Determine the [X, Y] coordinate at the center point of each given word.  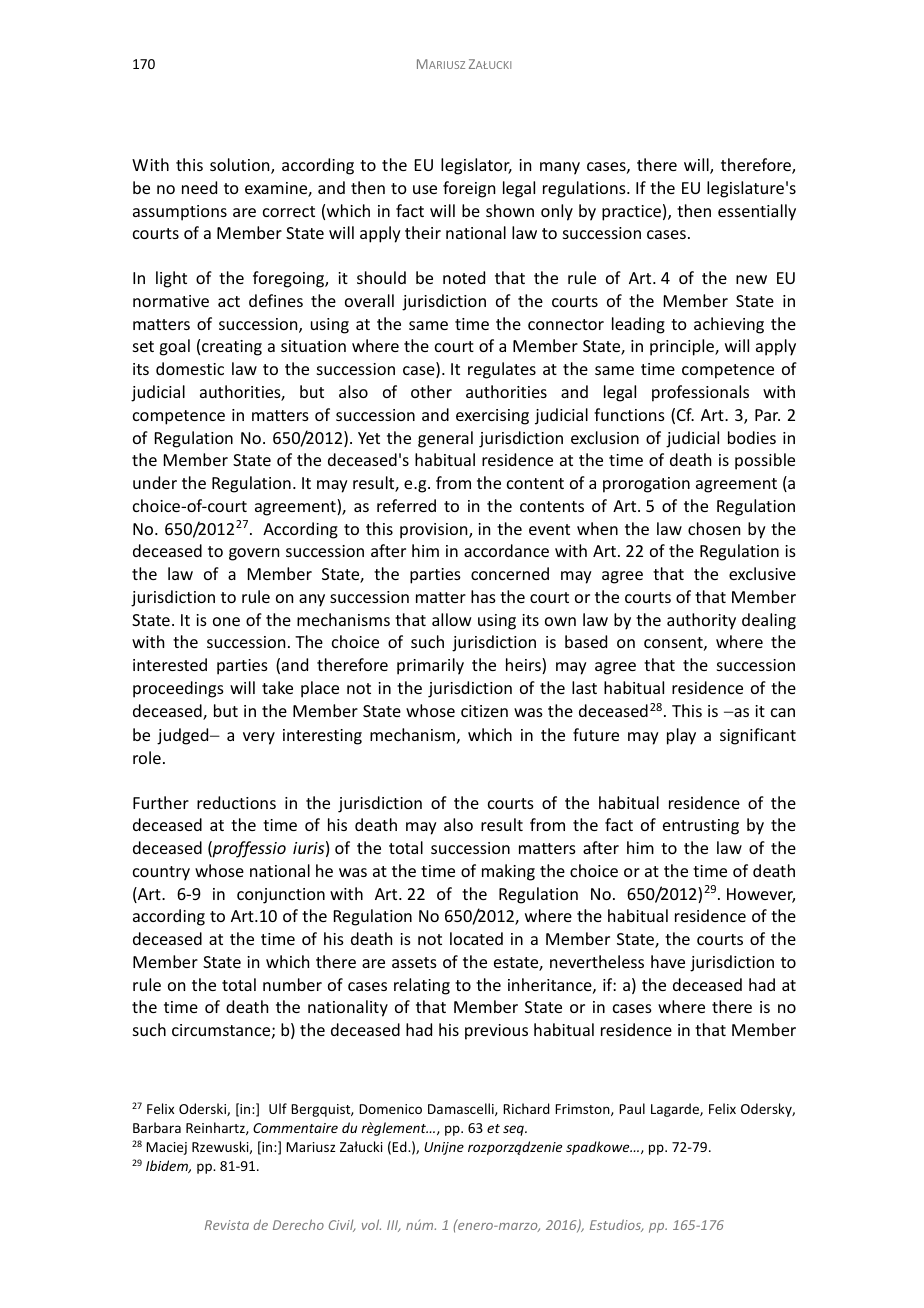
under [155, 482]
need [199, 187]
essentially [757, 212]
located [476, 938]
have [668, 961]
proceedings [178, 689]
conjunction [281, 896]
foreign [469, 189]
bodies [752, 437]
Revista [227, 1225]
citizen [484, 711]
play [681, 736]
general [445, 439]
